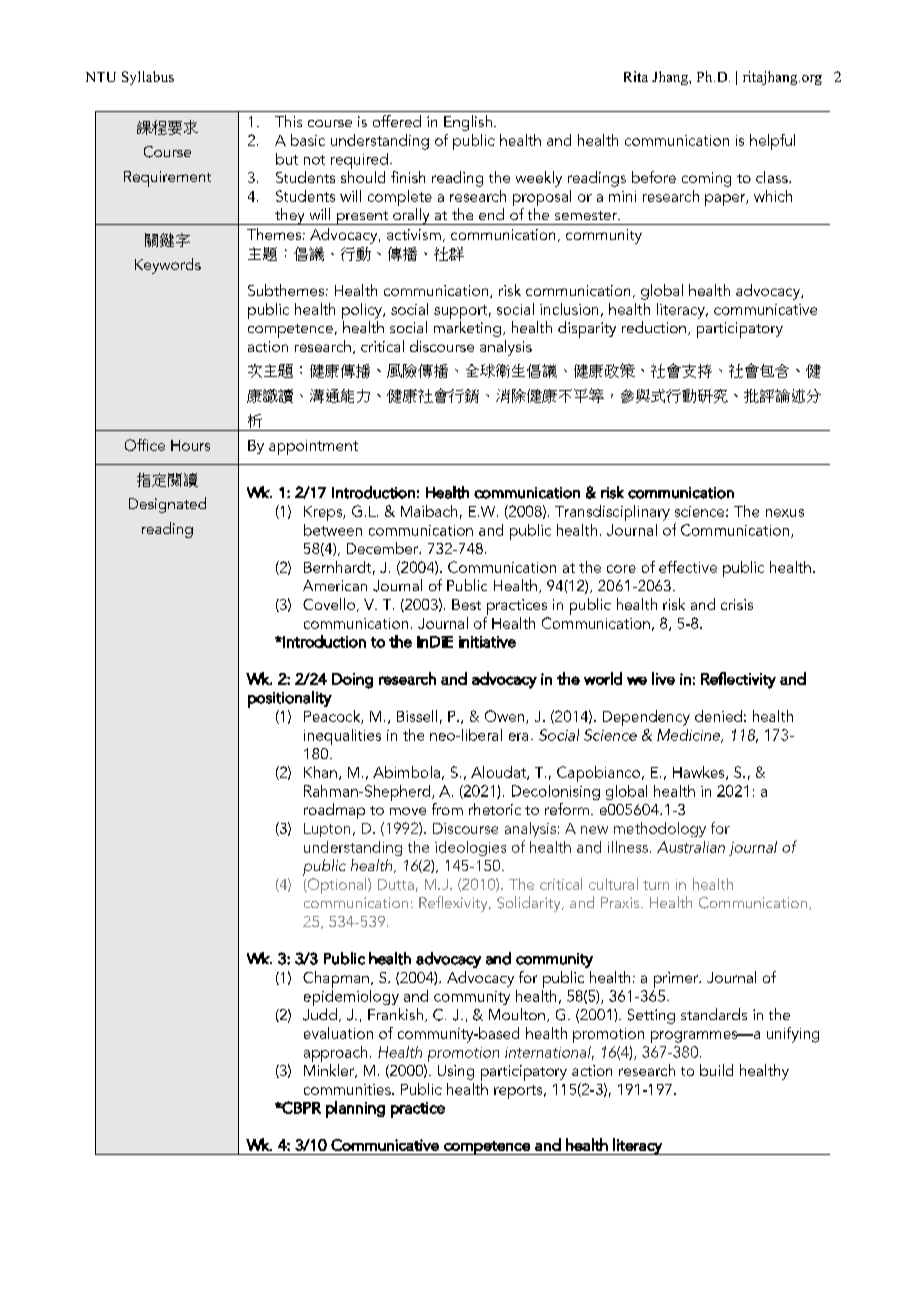 Image resolution: width=924 pixels, height=1308 pixels. Describe the element at coordinates (467, 329) in the screenshot. I see `marketing` at that location.
